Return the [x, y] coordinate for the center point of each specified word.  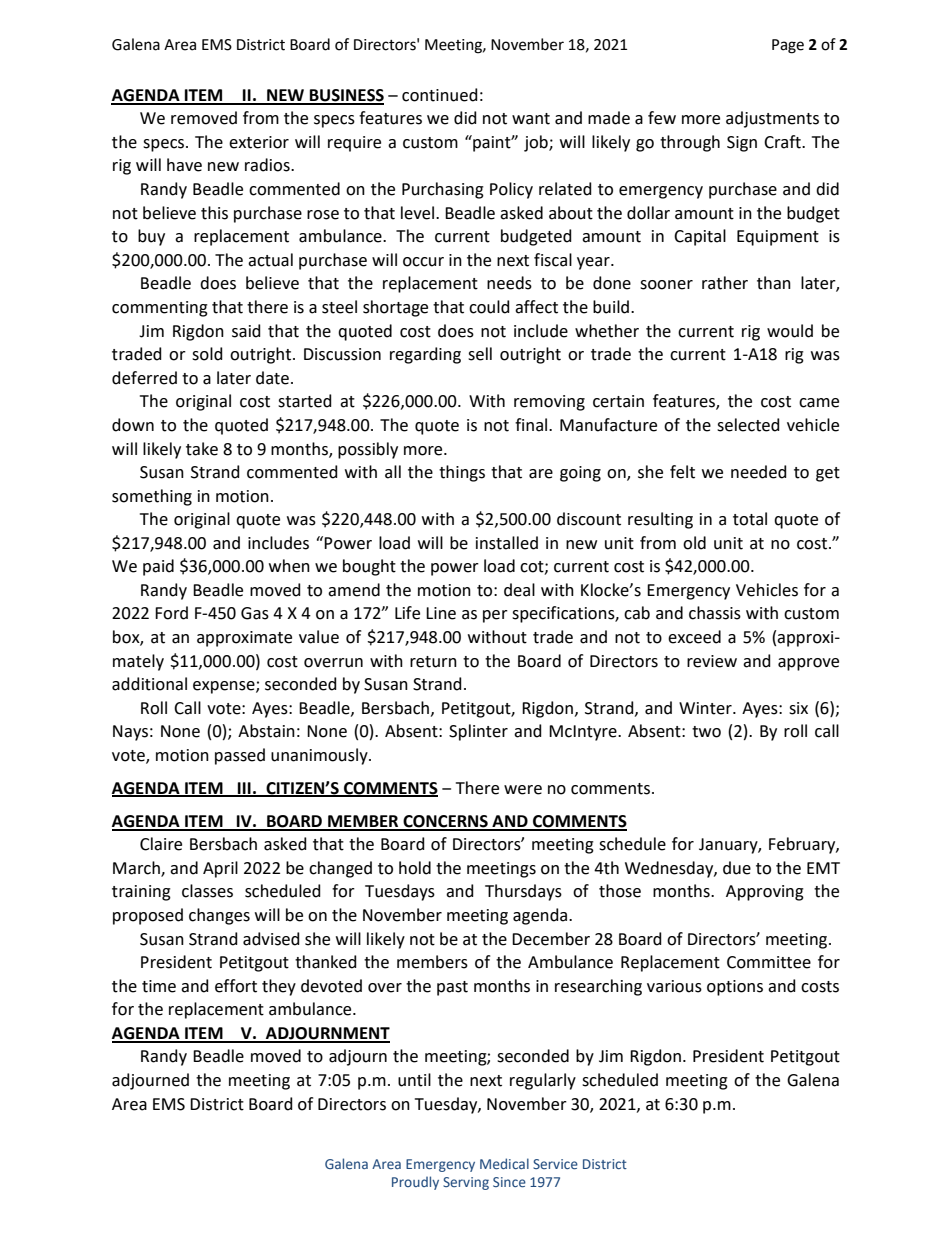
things [462, 473]
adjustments [772, 119]
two [706, 732]
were [523, 790]
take [202, 449]
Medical [504, 1163]
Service [555, 1164]
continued [440, 95]
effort [236, 986]
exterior [259, 142]
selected [748, 425]
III [244, 789]
